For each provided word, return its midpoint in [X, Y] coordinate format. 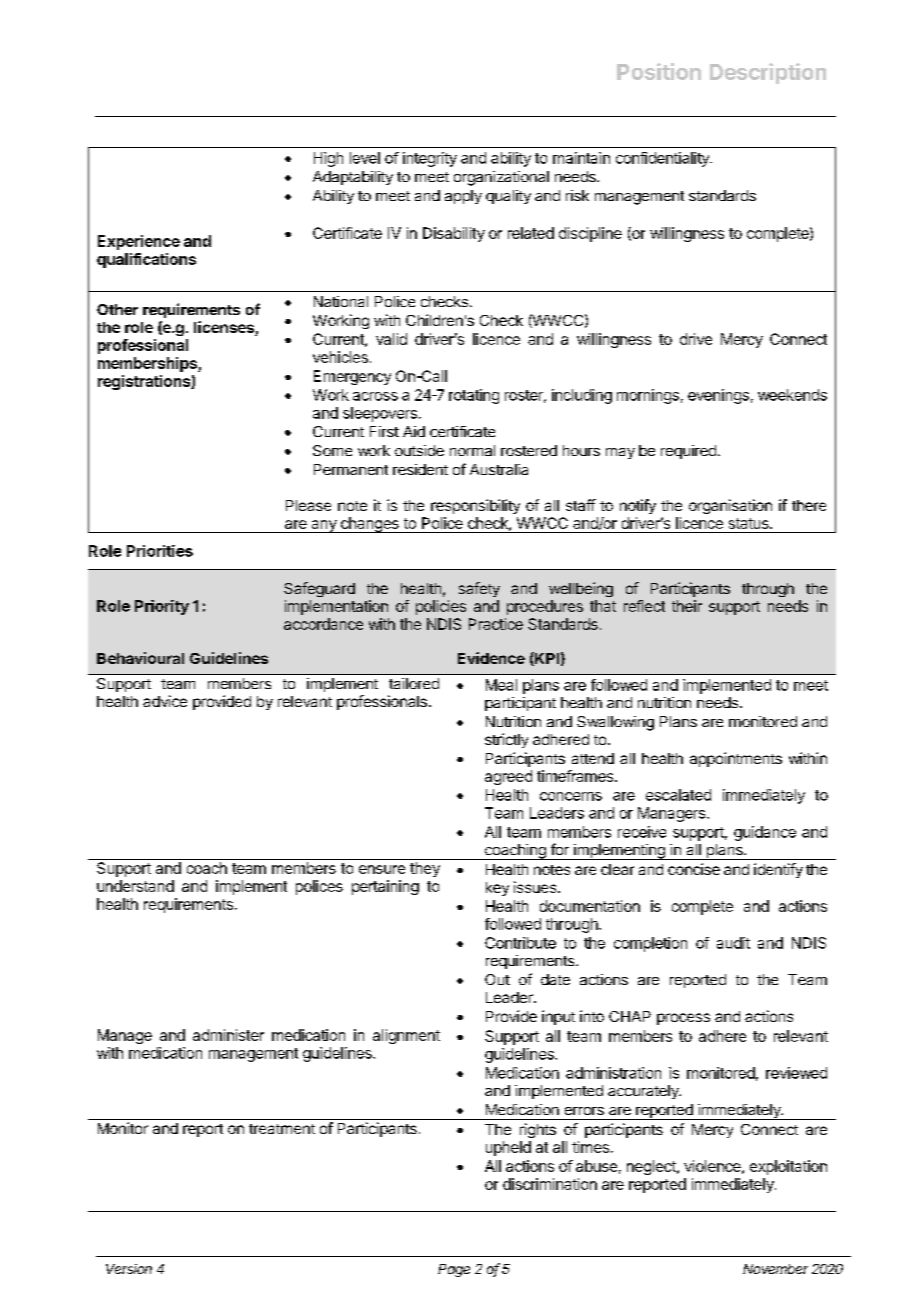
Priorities [160, 551]
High [328, 159]
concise [694, 869]
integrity [430, 159]
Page [454, 1270]
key [497, 889]
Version [129, 1269]
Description [768, 73]
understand [135, 886]
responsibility [475, 506]
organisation [730, 506]
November [775, 1269]
